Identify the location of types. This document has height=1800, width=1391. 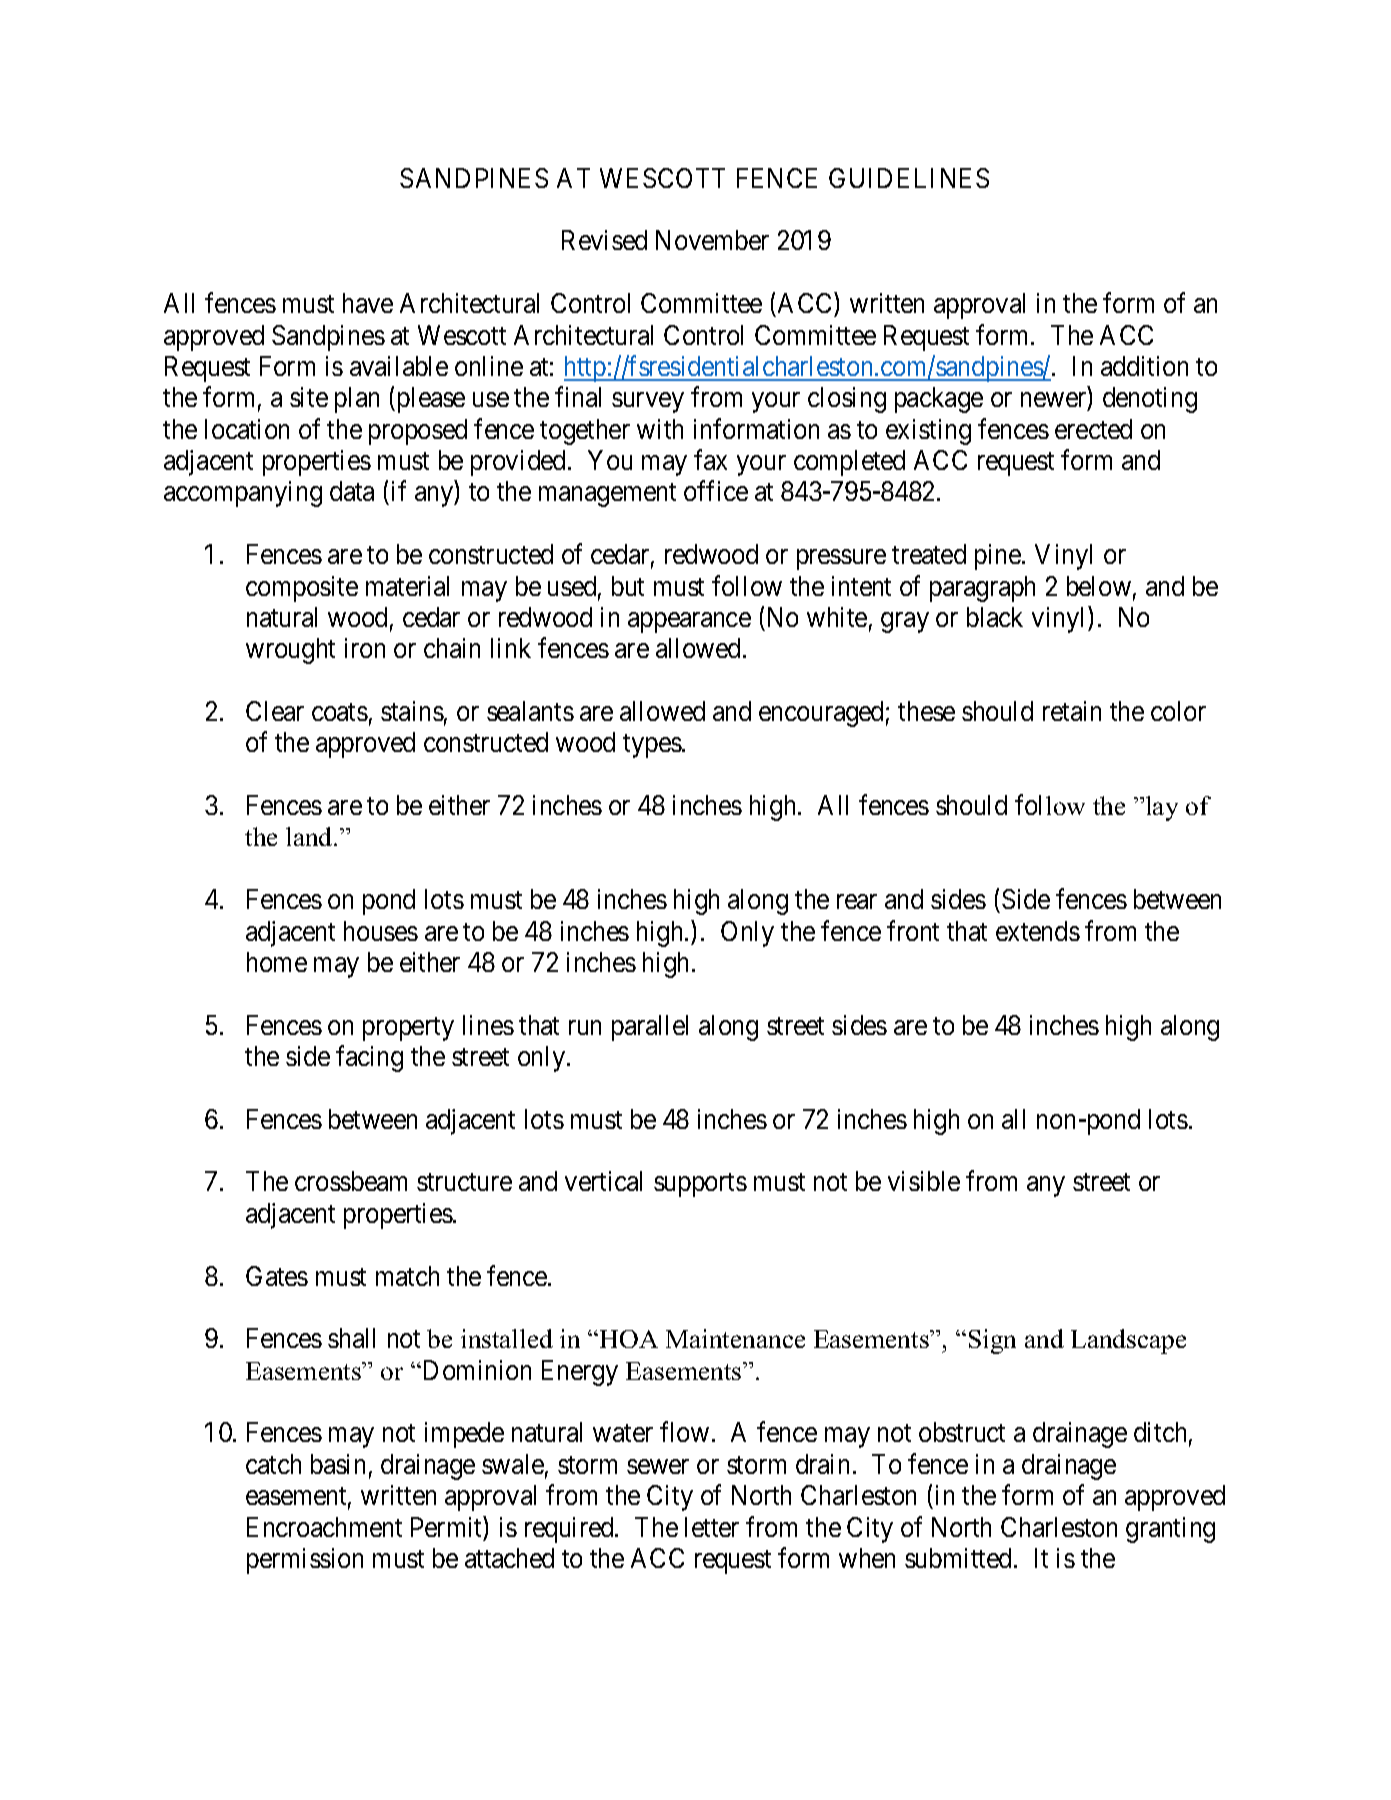
(652, 746).
